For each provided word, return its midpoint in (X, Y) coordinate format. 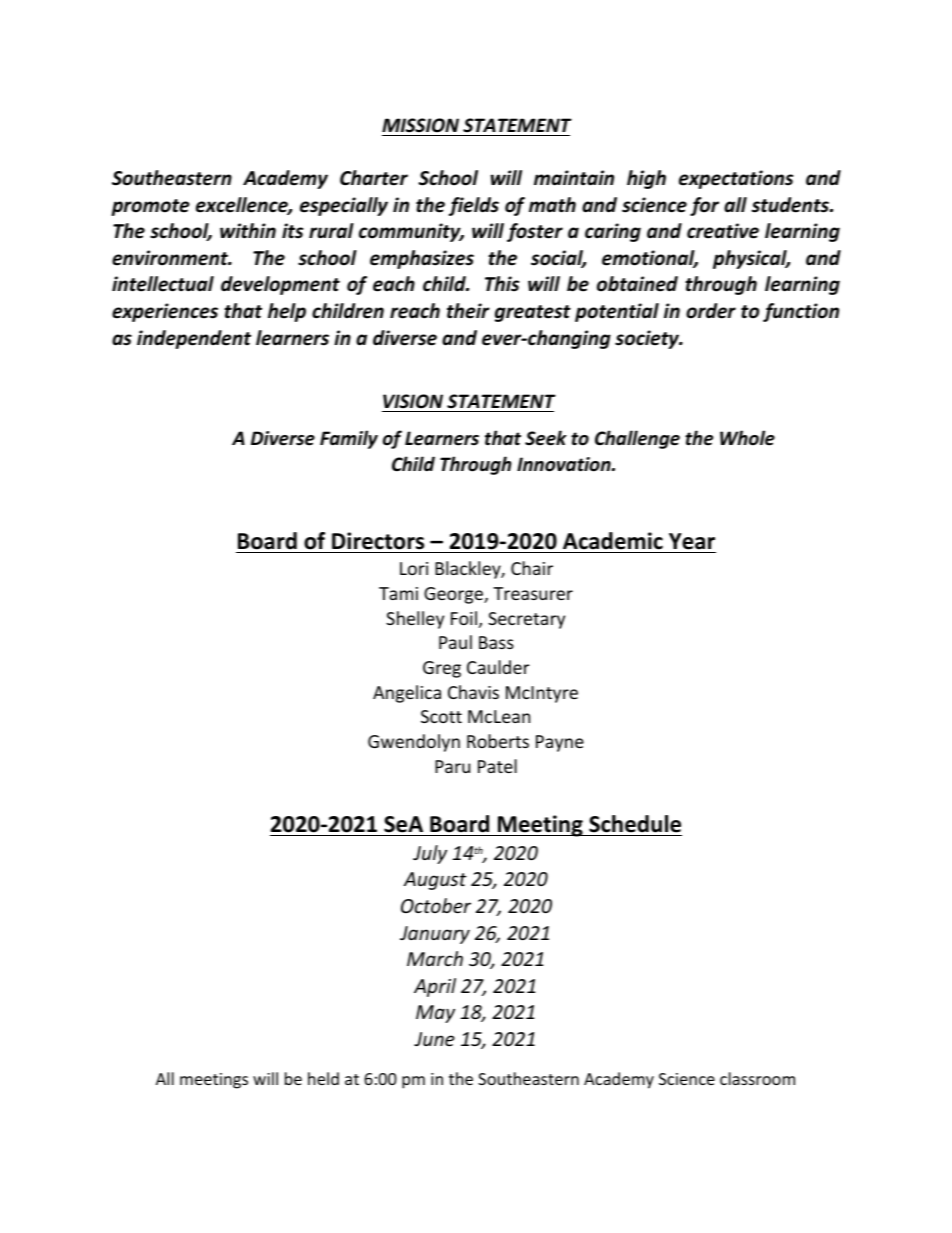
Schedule (634, 825)
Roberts (498, 741)
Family (349, 439)
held (323, 1078)
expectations (736, 179)
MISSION (420, 125)
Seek (546, 438)
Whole (747, 438)
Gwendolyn (414, 743)
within (248, 231)
